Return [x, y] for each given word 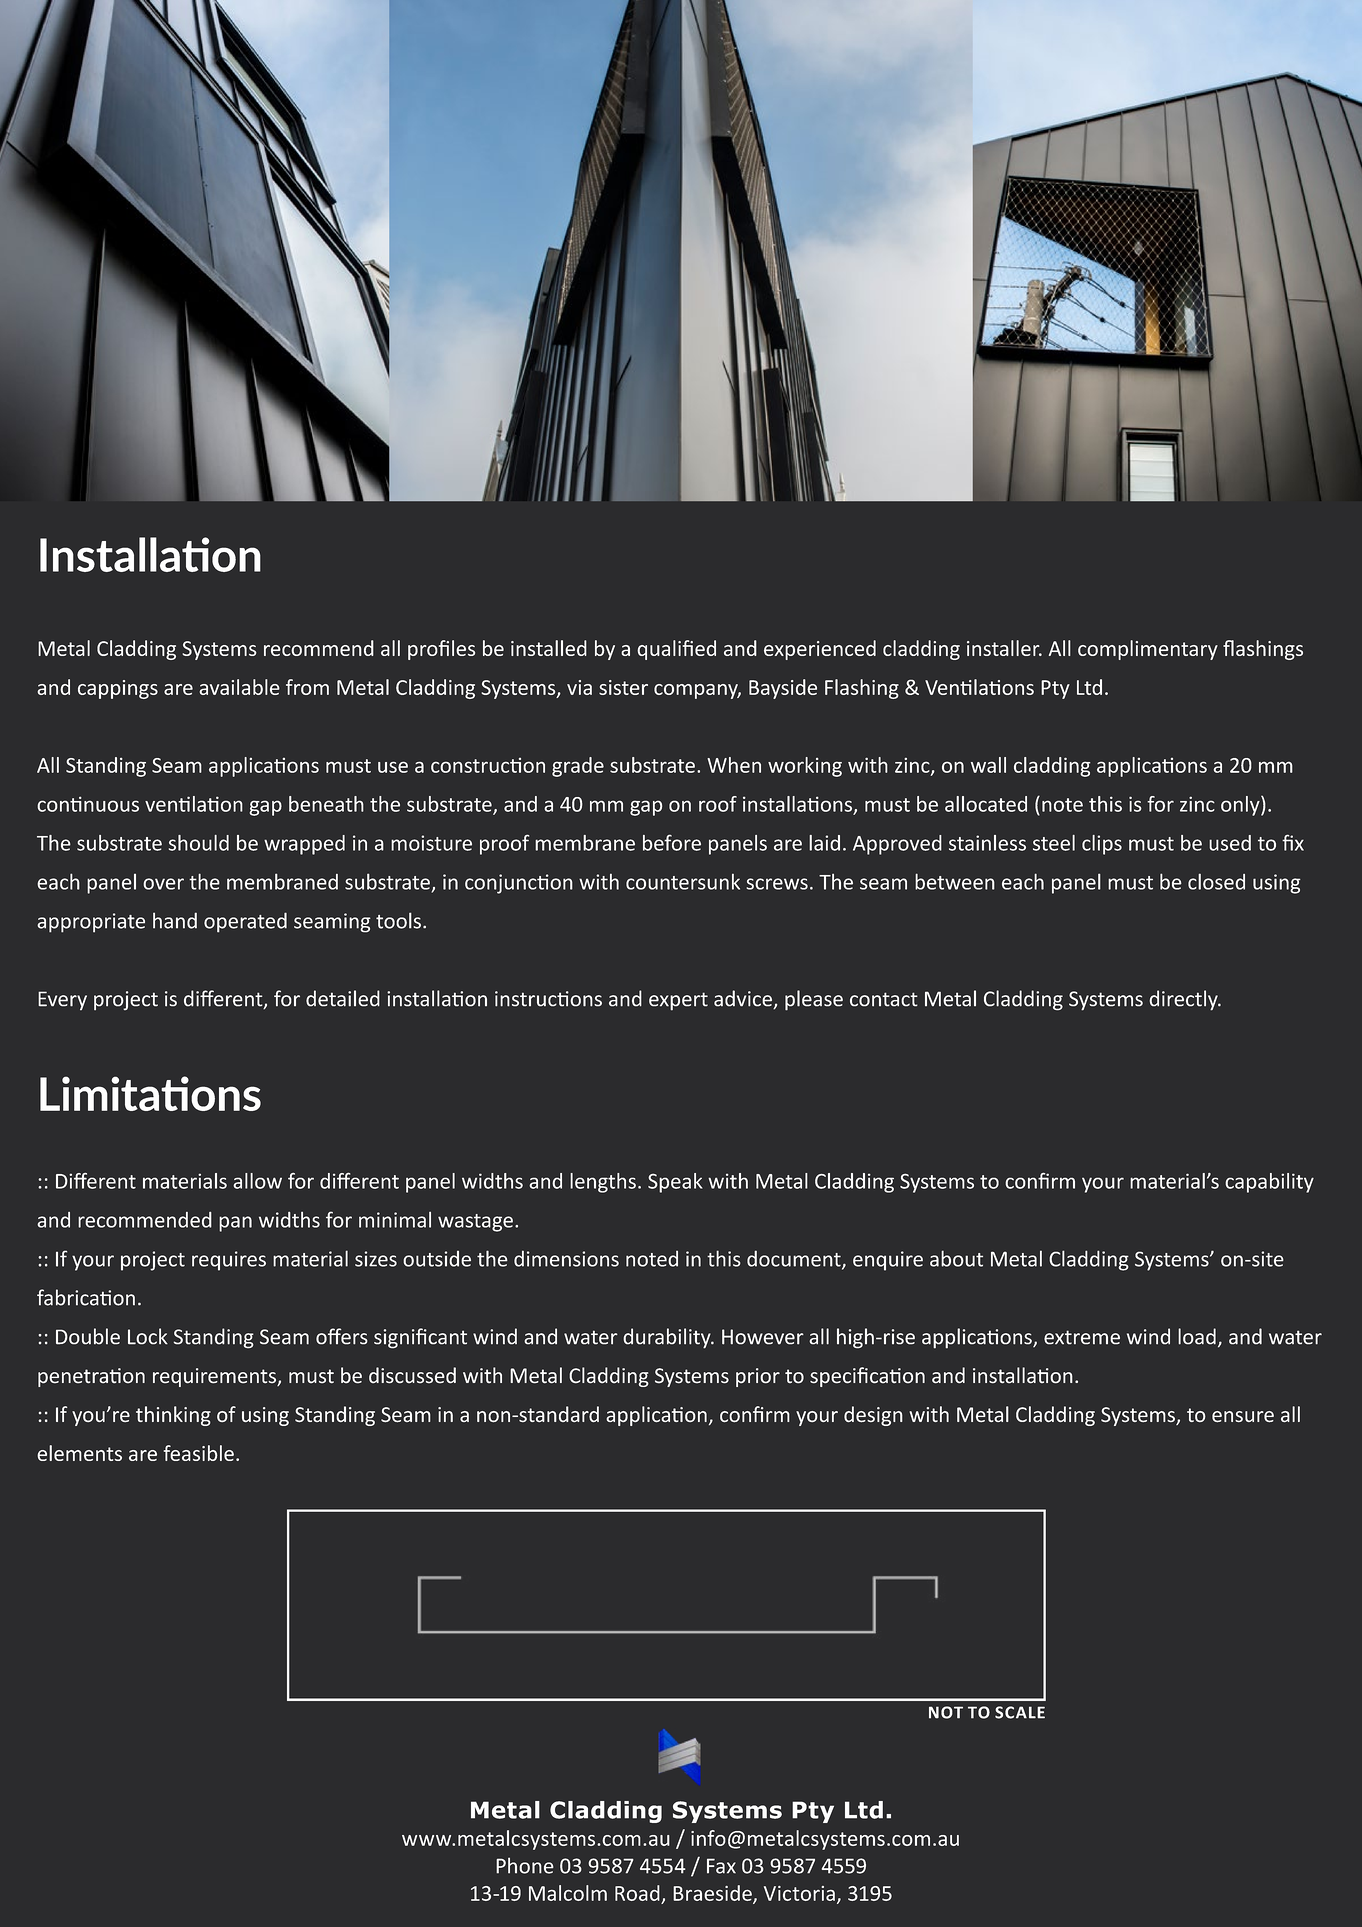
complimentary [1148, 650]
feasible [199, 1453]
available [239, 687]
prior [758, 1377]
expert [678, 1001]
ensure [1243, 1417]
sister [623, 687]
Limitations [150, 1093]
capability [1269, 1183]
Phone [525, 1865]
